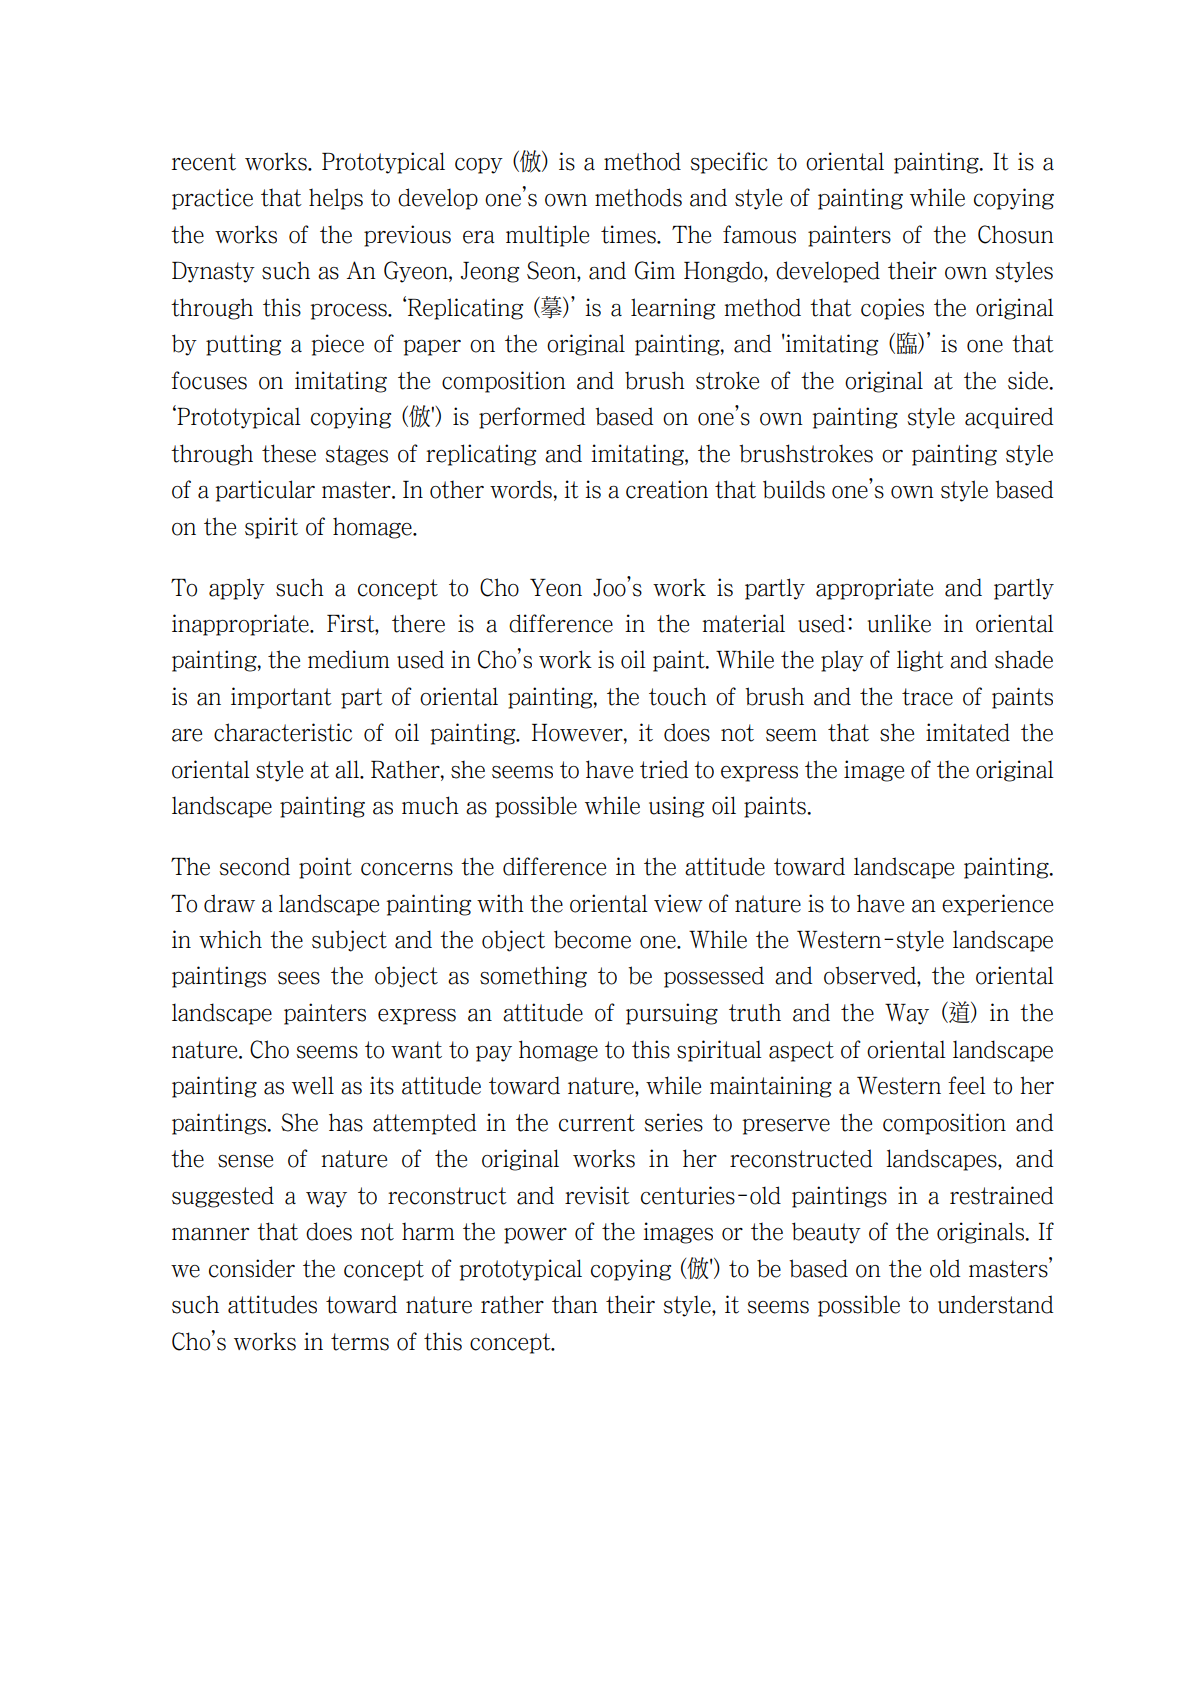 This image has width=1199, height=1695. What do you see at coordinates (592, 939) in the image?
I see `become` at bounding box center [592, 939].
